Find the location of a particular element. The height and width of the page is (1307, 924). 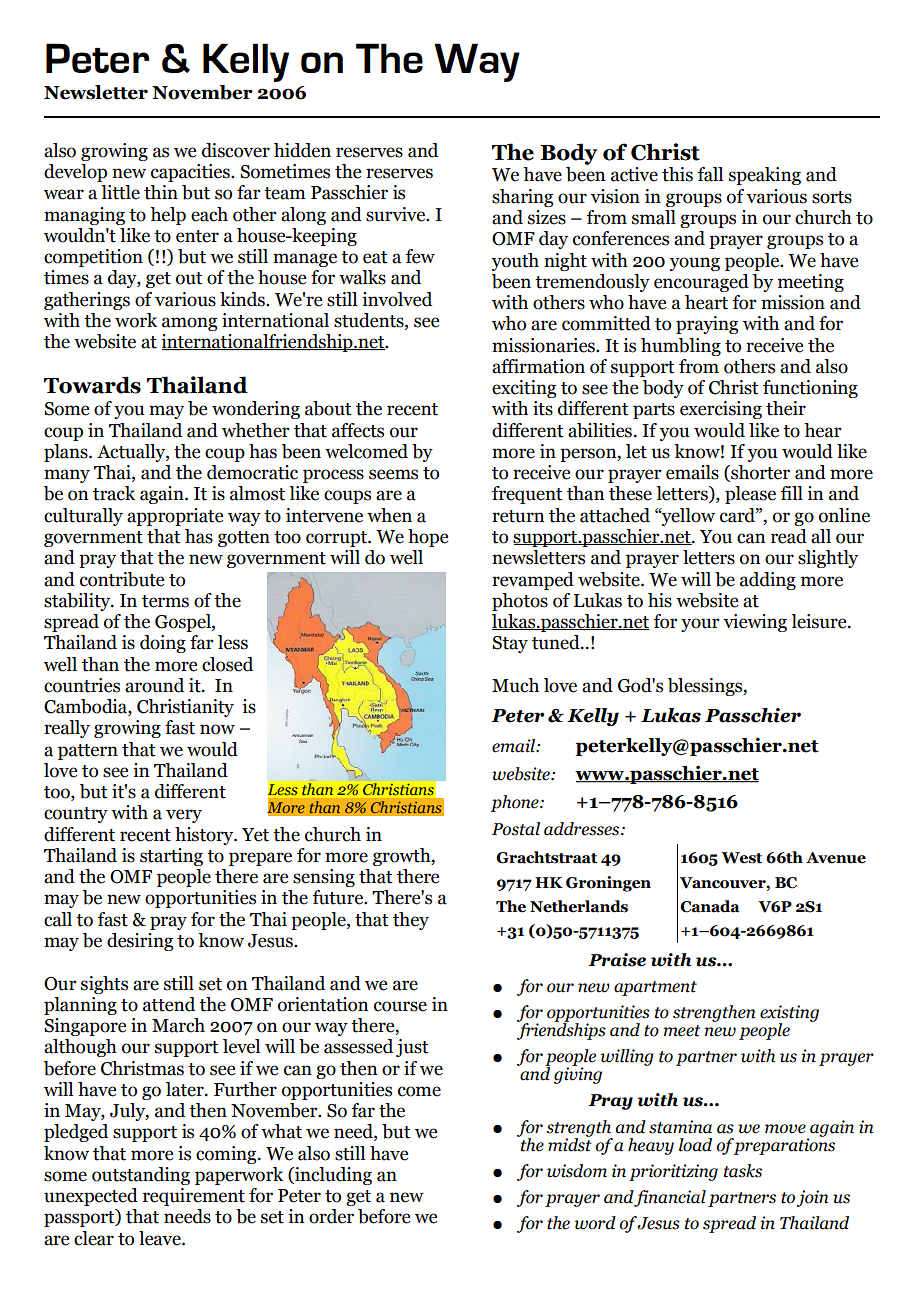

thin is located at coordinates (161, 192).
